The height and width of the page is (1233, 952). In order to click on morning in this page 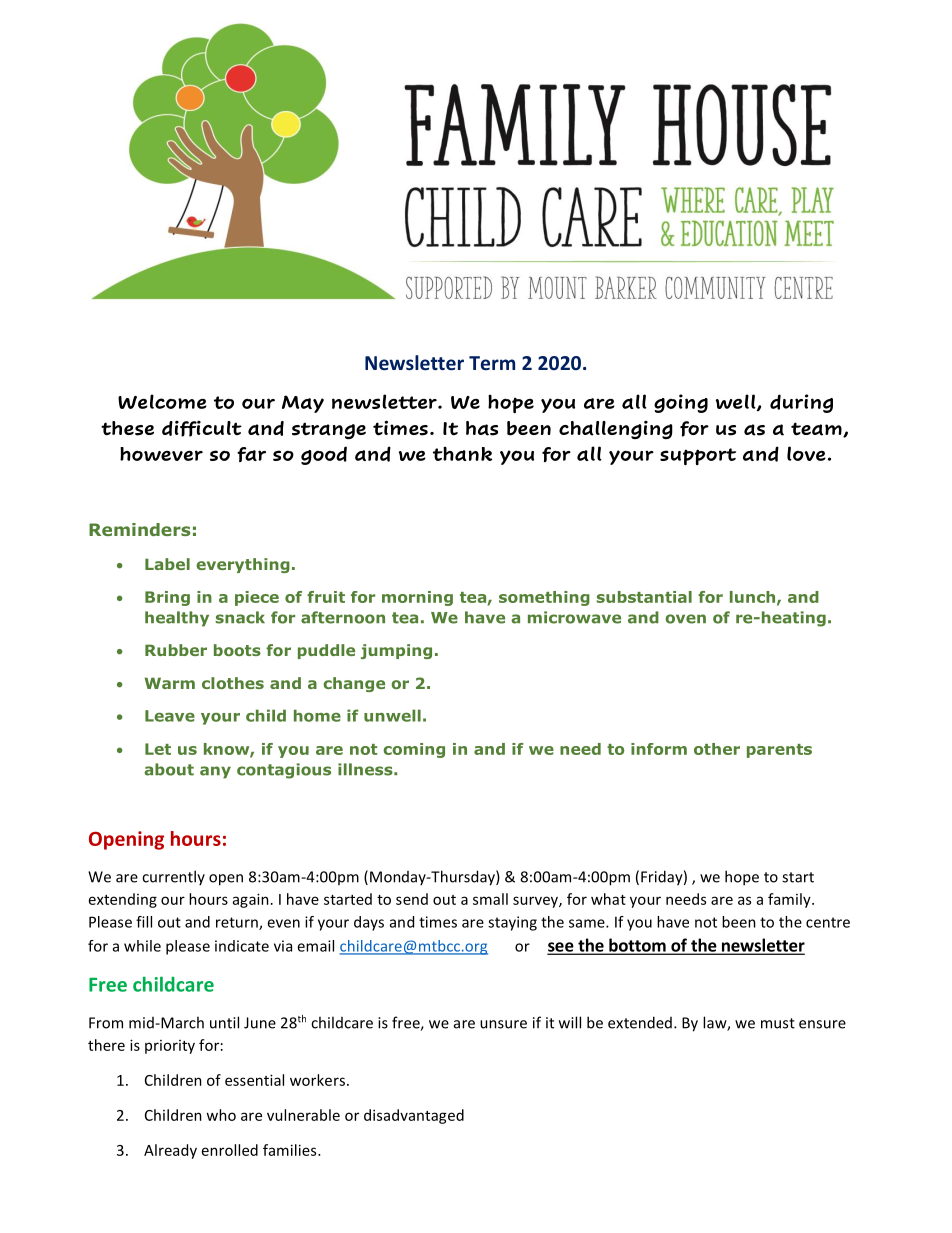, I will do `click(417, 598)`.
